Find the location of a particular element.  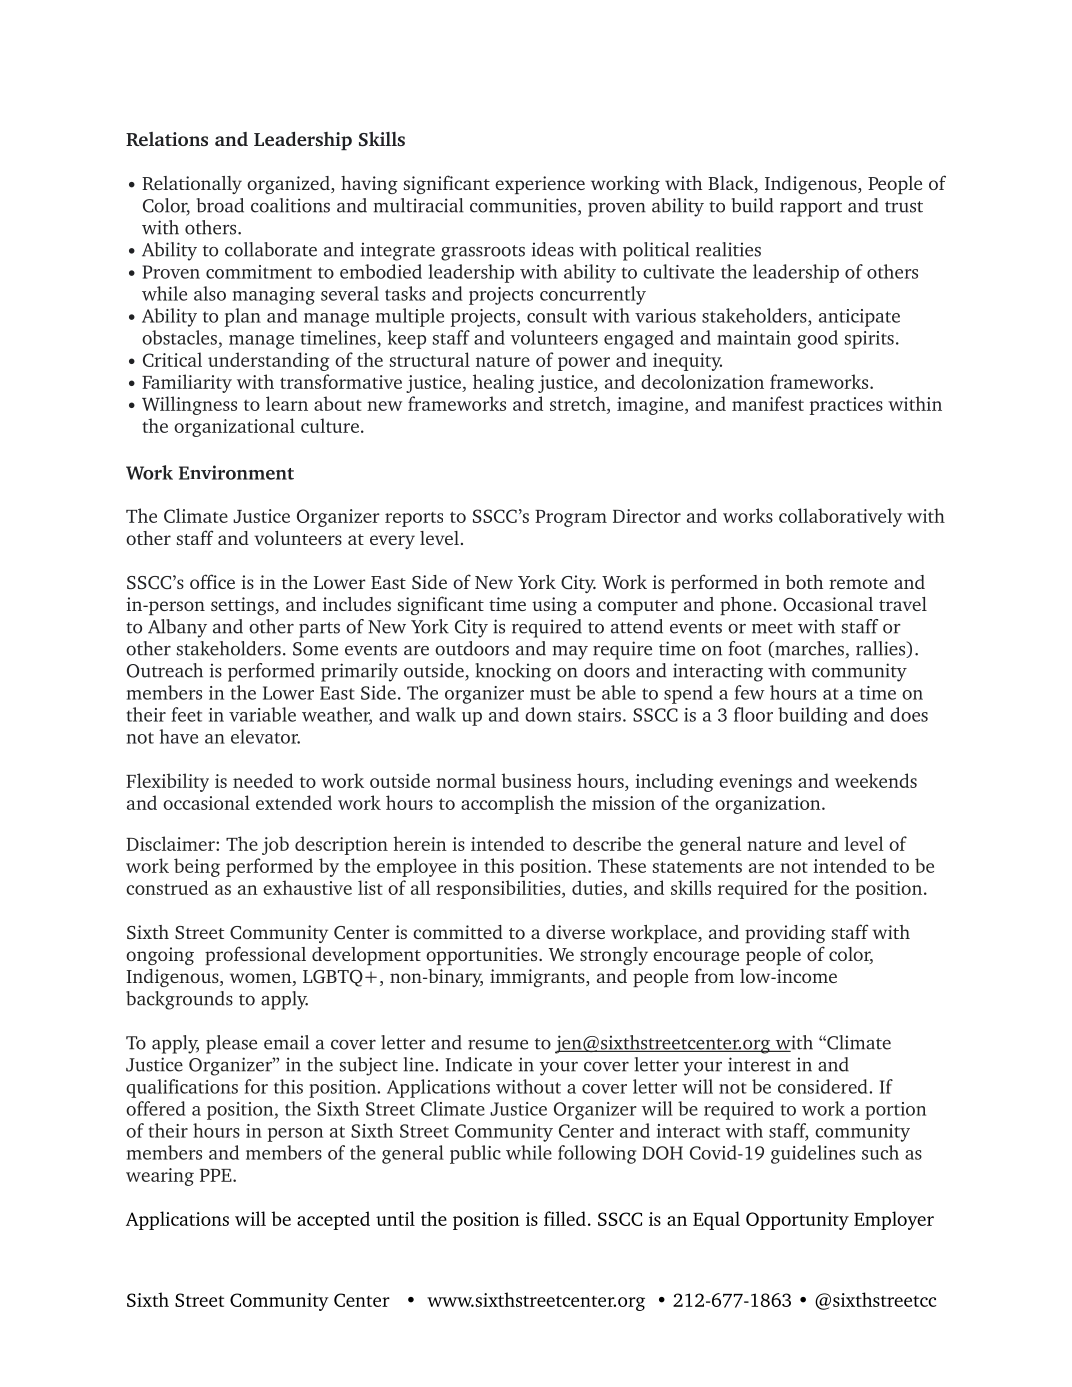

filled is located at coordinates (565, 1218).
